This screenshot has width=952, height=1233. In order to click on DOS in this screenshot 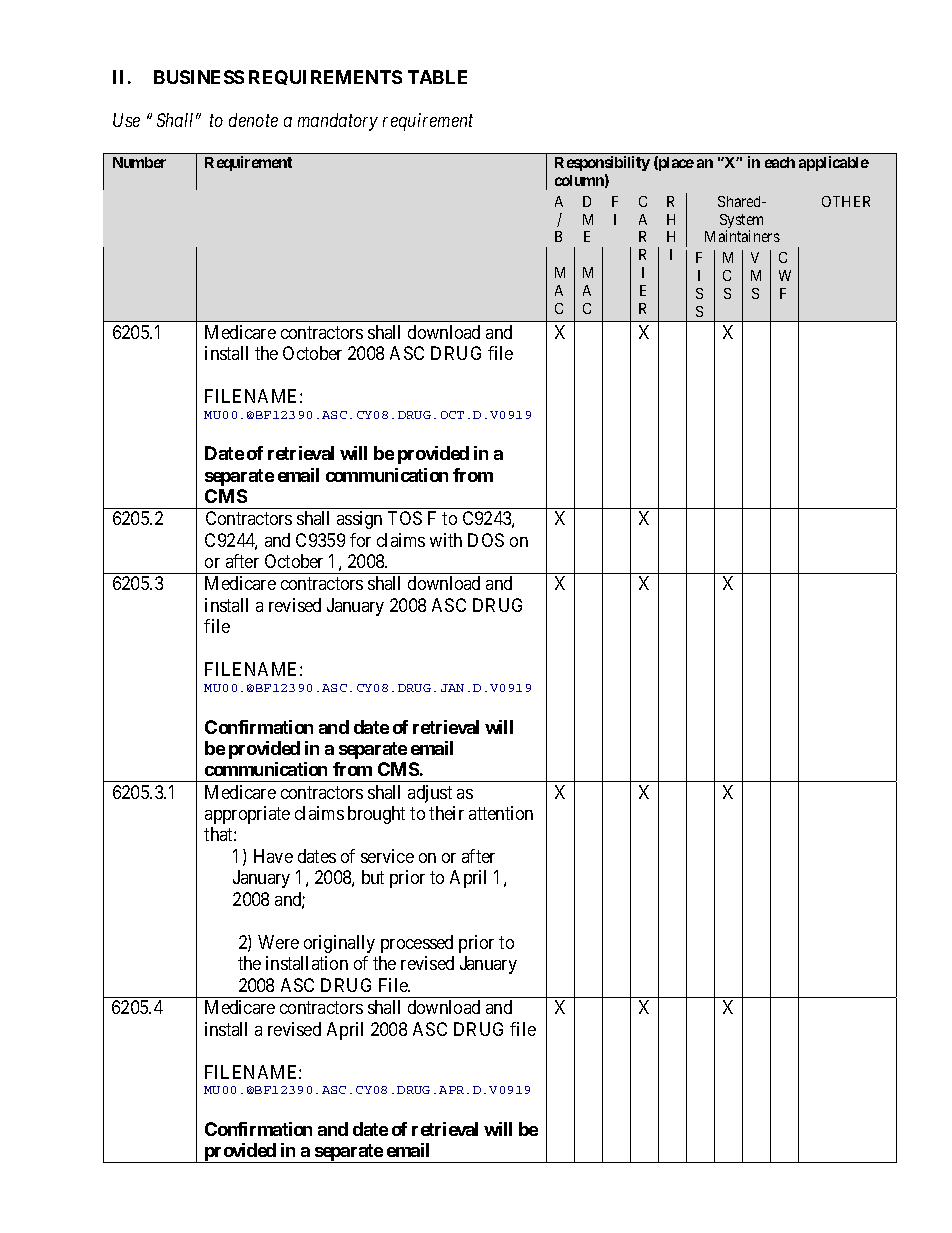, I will do `click(486, 540)`.
